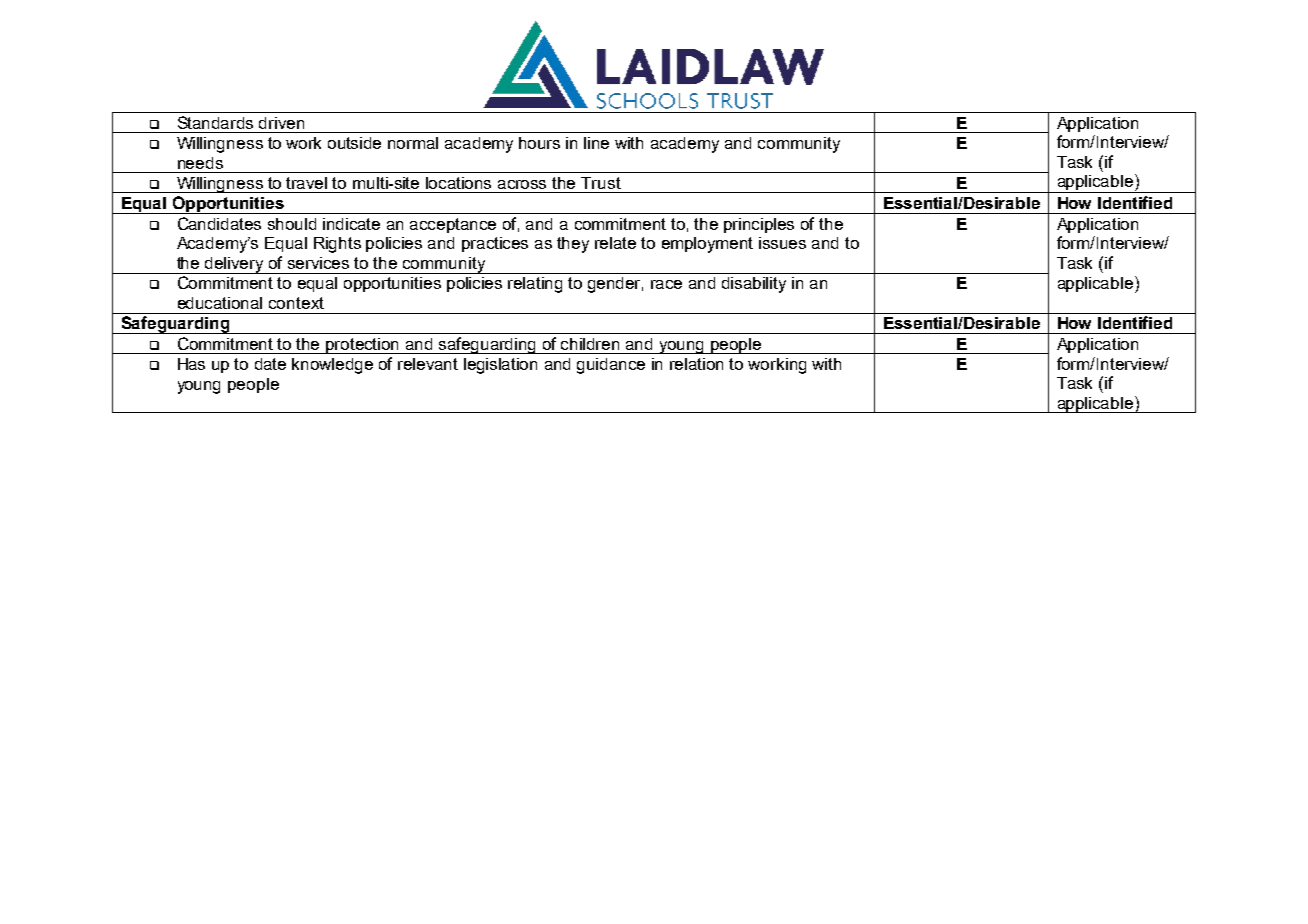  I want to click on Has, so click(191, 364).
